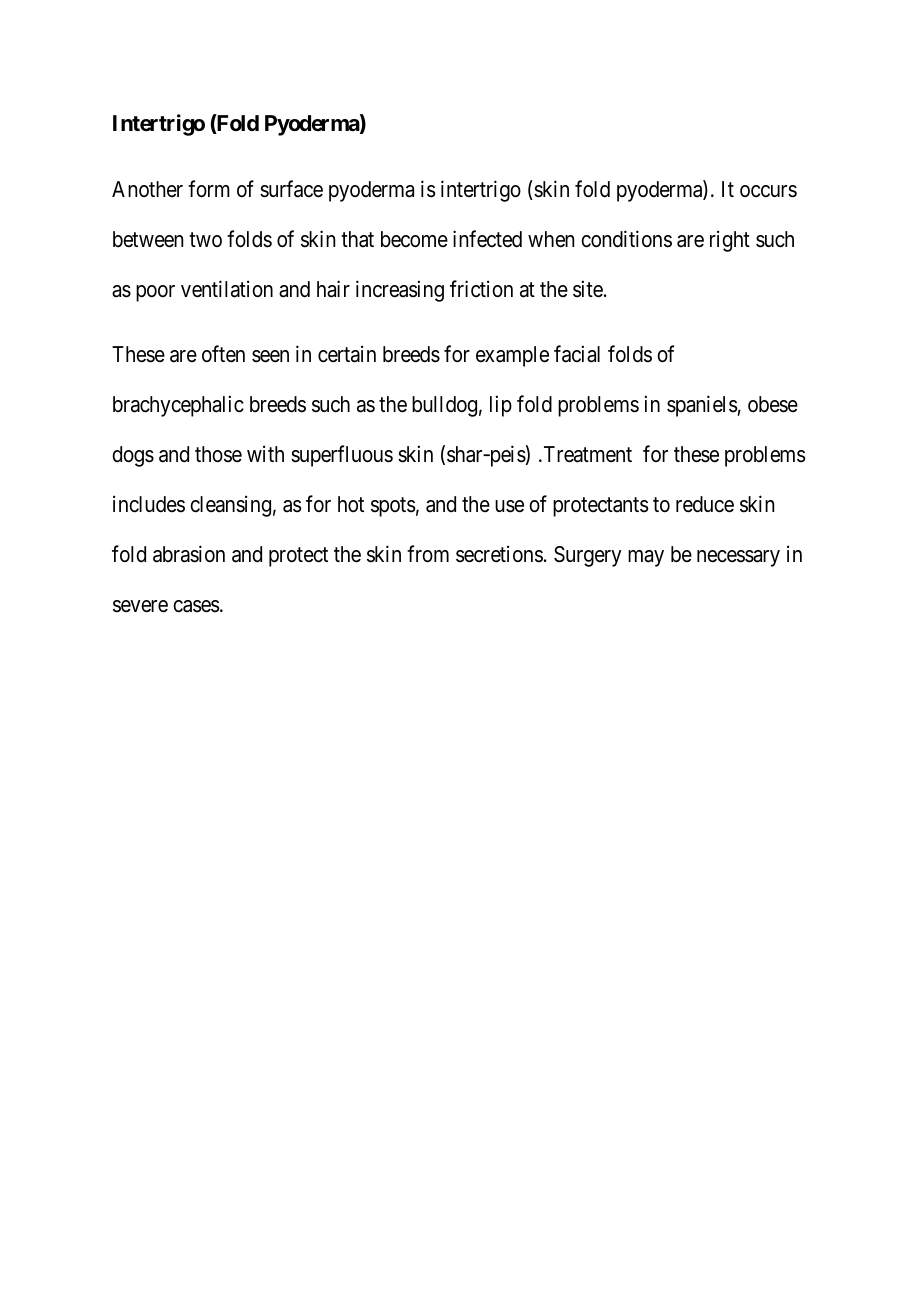 Image resolution: width=924 pixels, height=1308 pixels. Describe the element at coordinates (342, 456) in the screenshot. I see `superfluous` at that location.
